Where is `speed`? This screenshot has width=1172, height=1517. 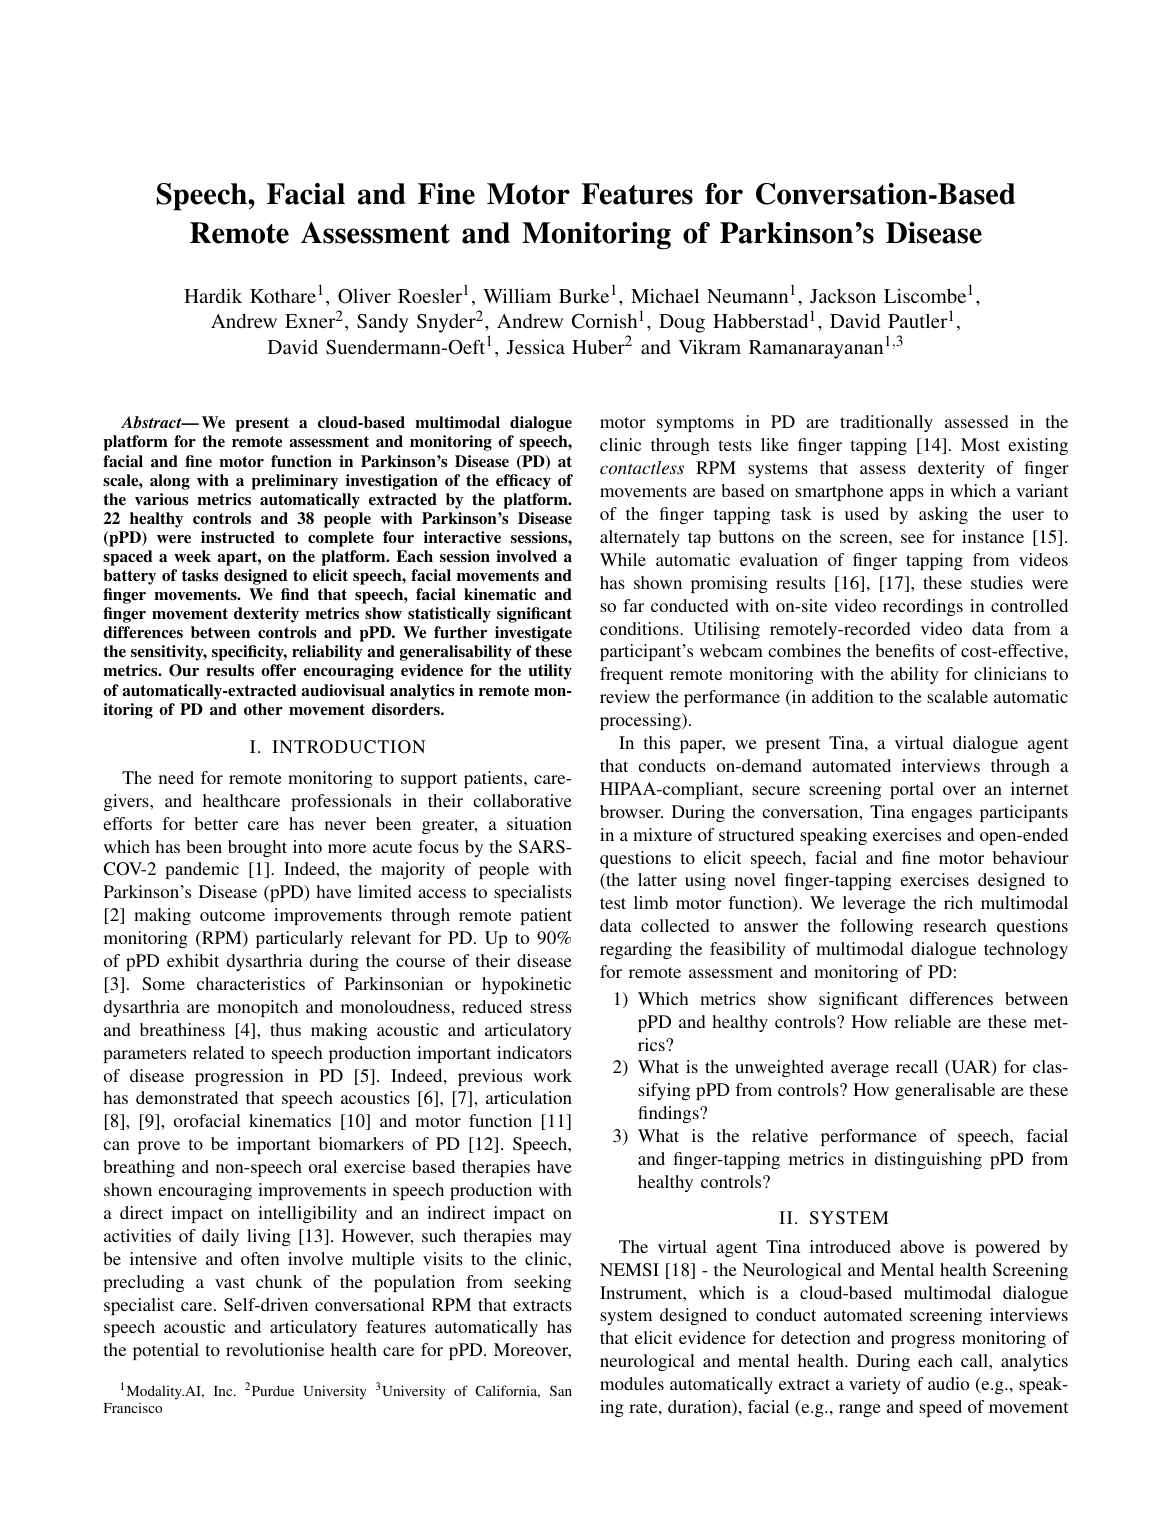
speed is located at coordinates (940, 1408).
